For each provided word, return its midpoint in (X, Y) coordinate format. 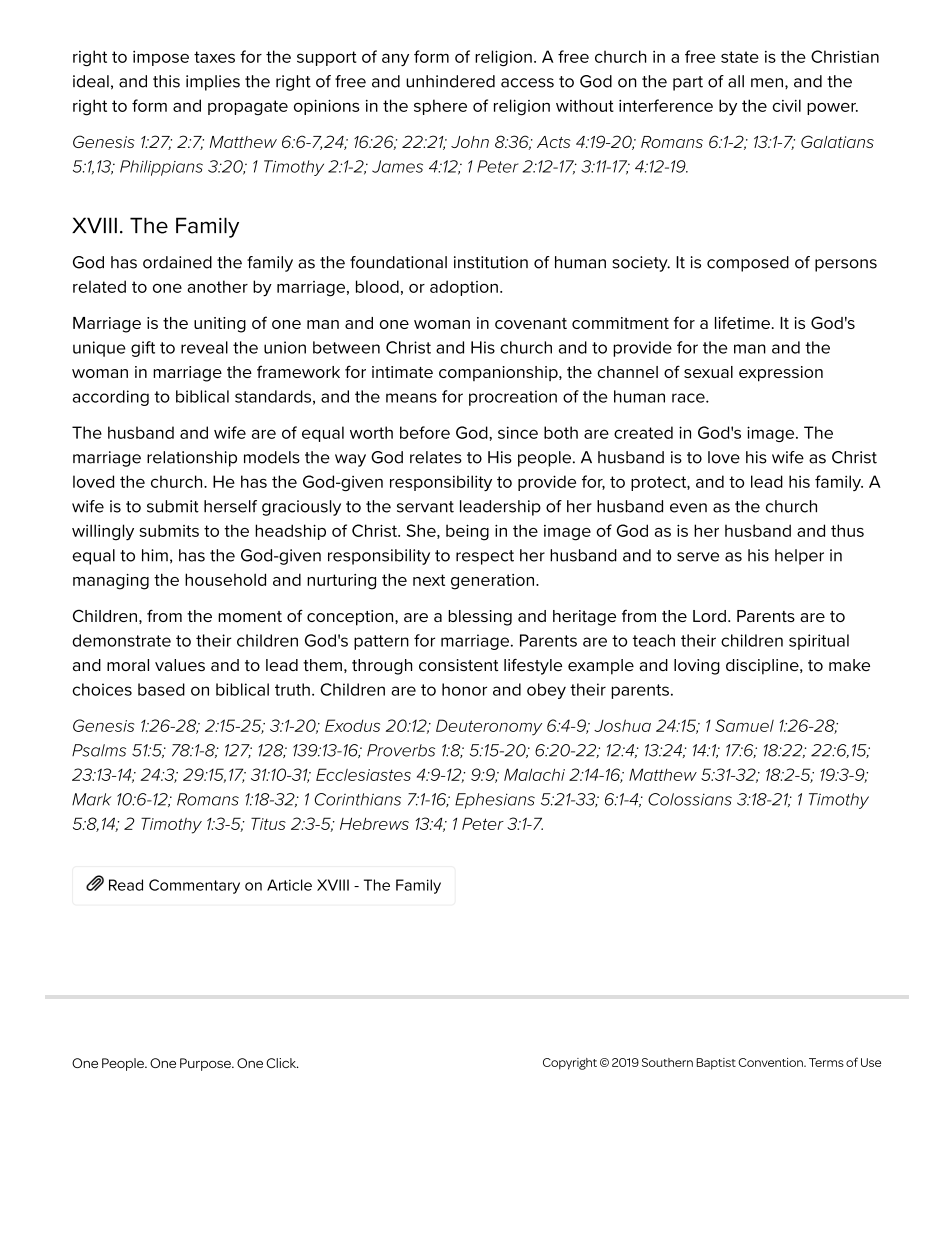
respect (485, 557)
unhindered (450, 81)
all (736, 81)
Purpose (206, 1064)
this (166, 81)
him (155, 555)
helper (799, 557)
